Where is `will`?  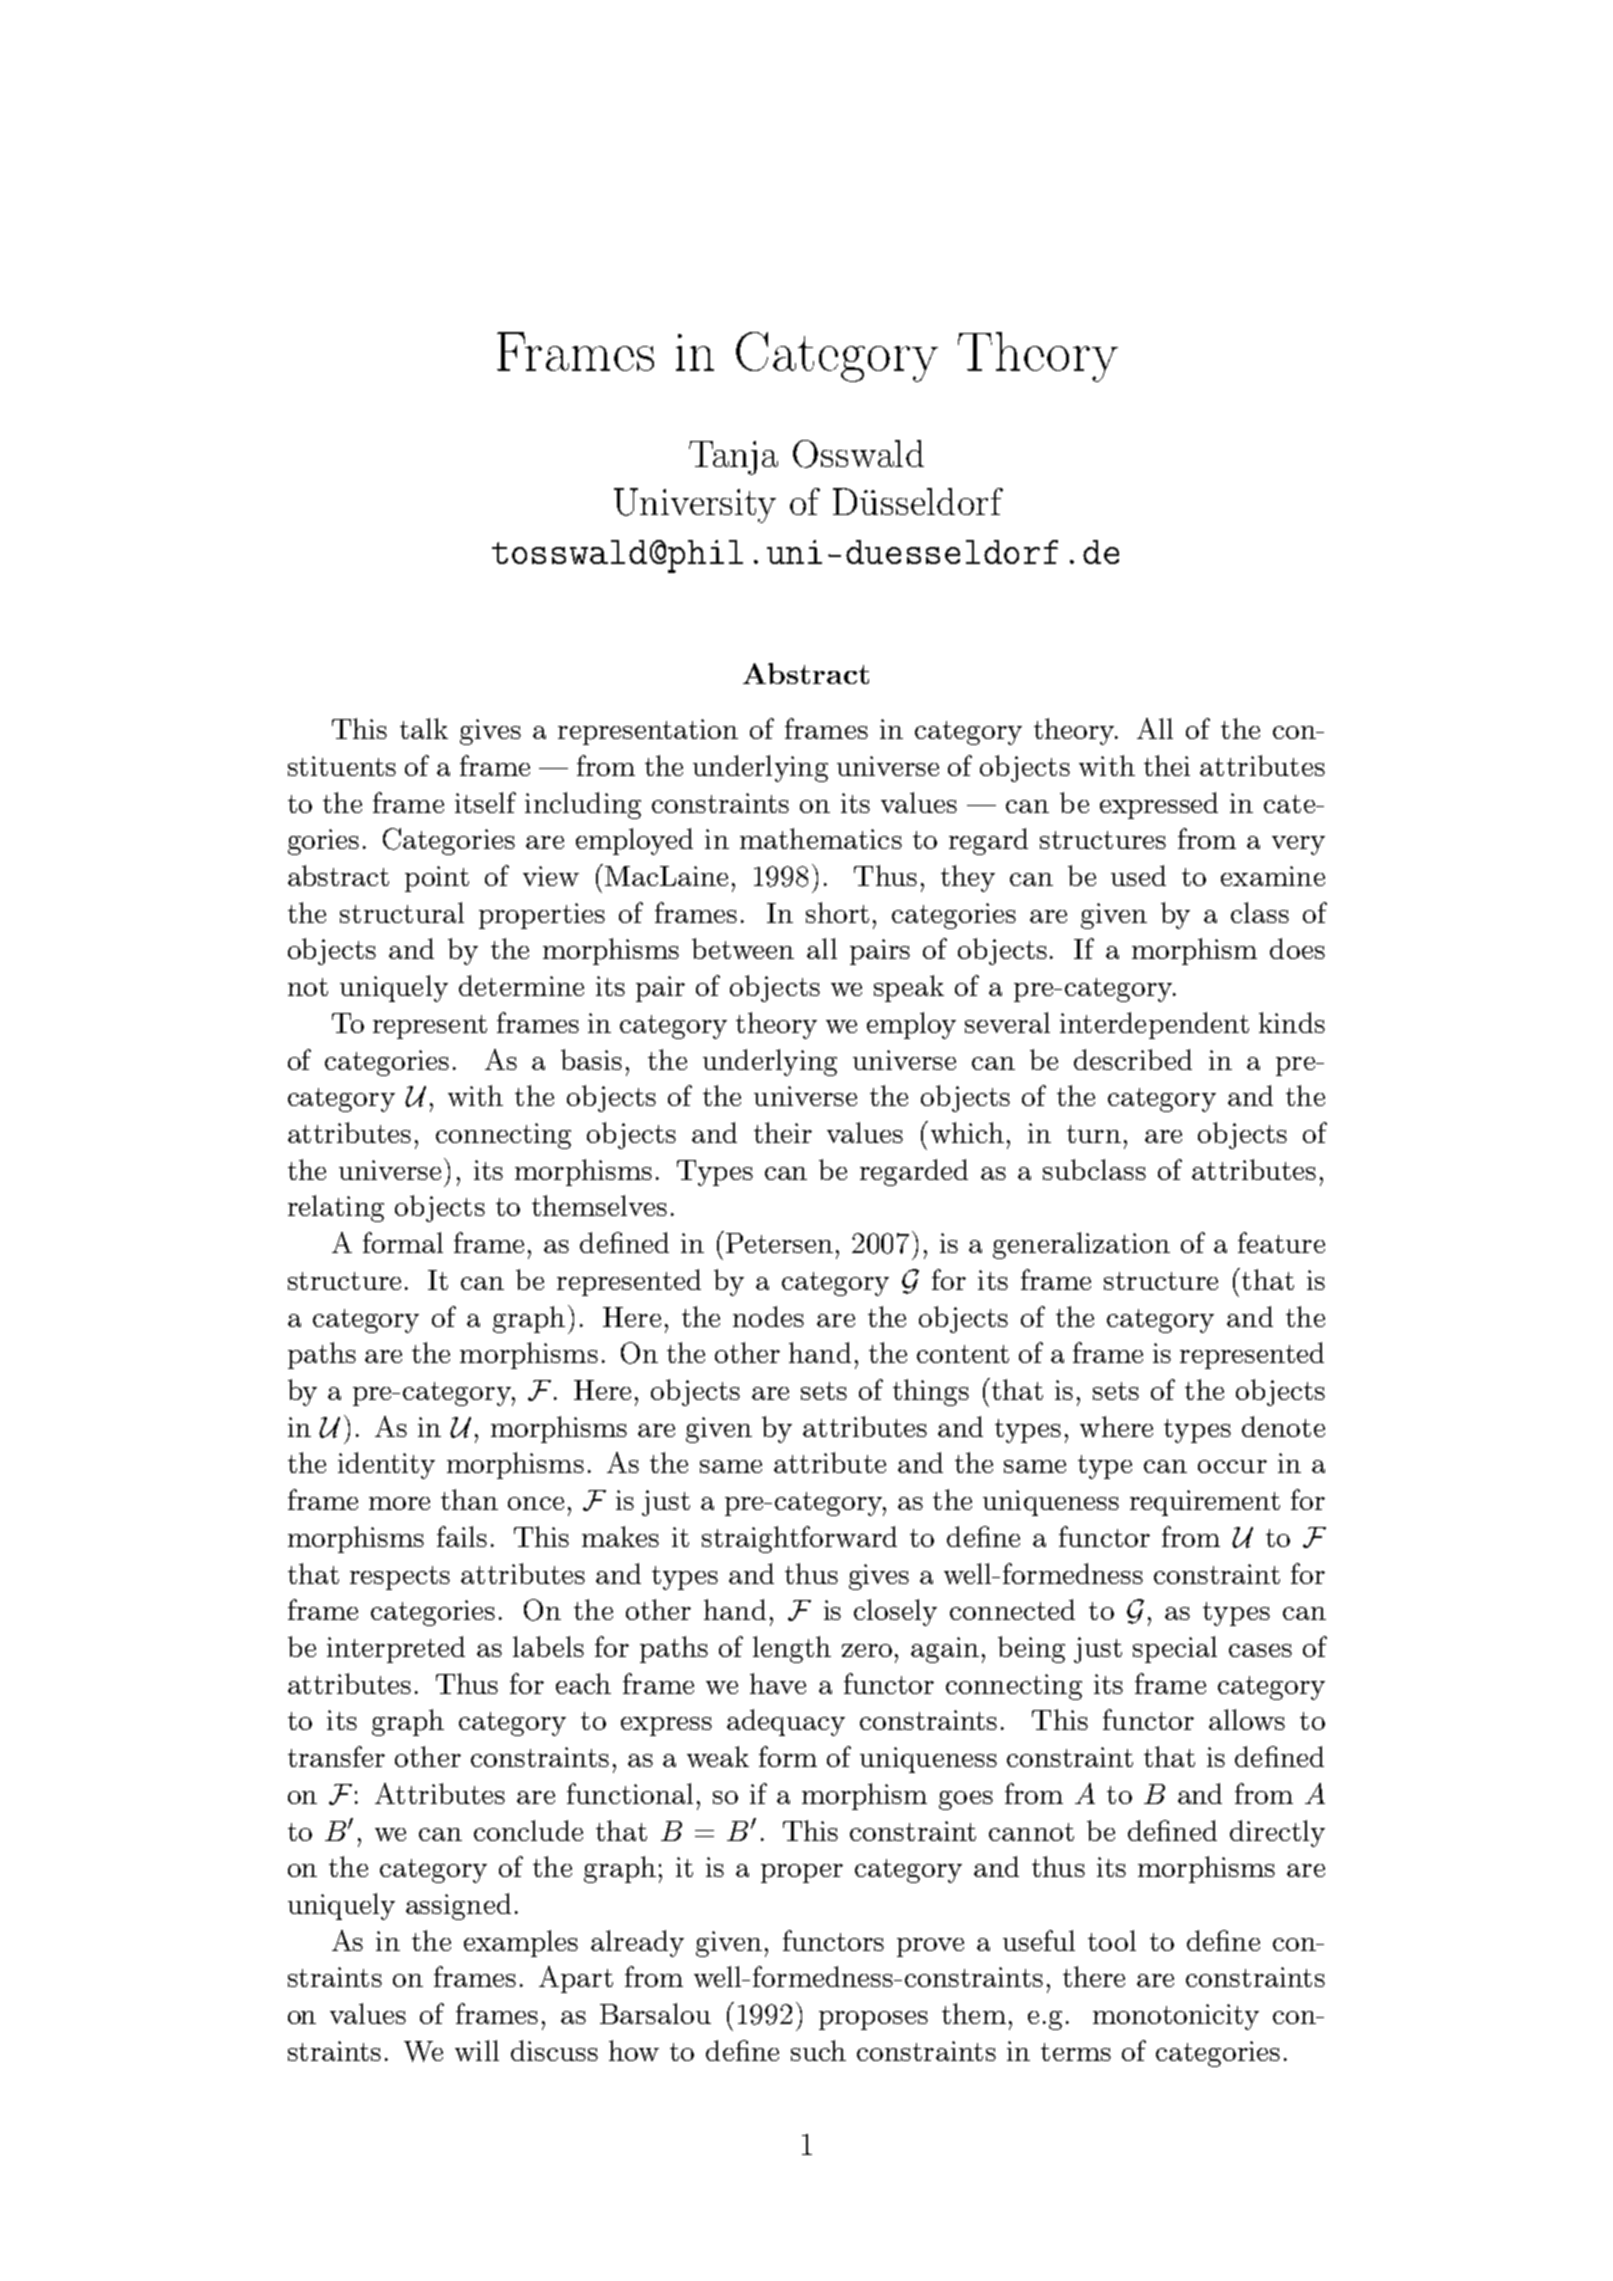
will is located at coordinates (477, 2050).
